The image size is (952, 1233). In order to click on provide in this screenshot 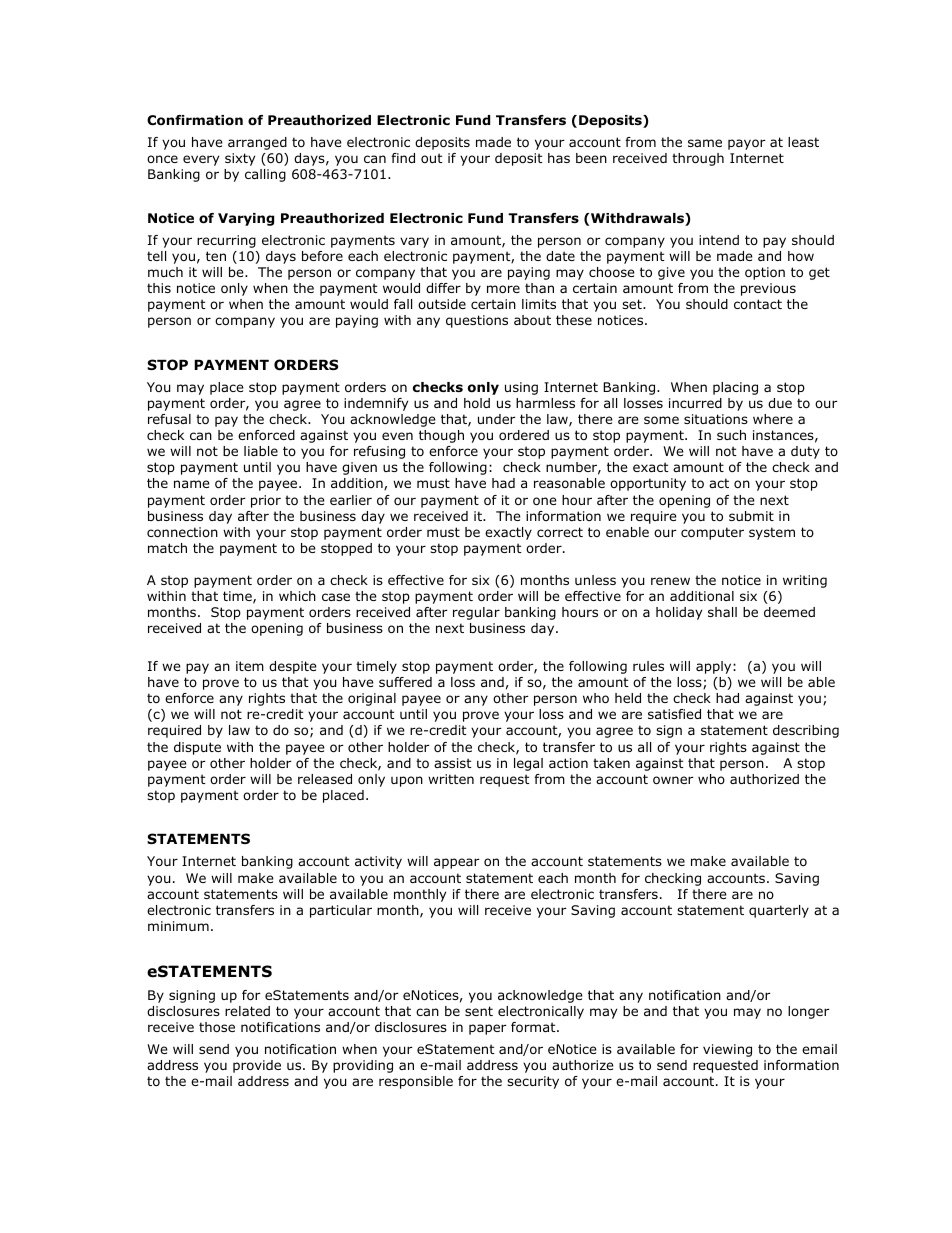, I will do `click(257, 1066)`.
